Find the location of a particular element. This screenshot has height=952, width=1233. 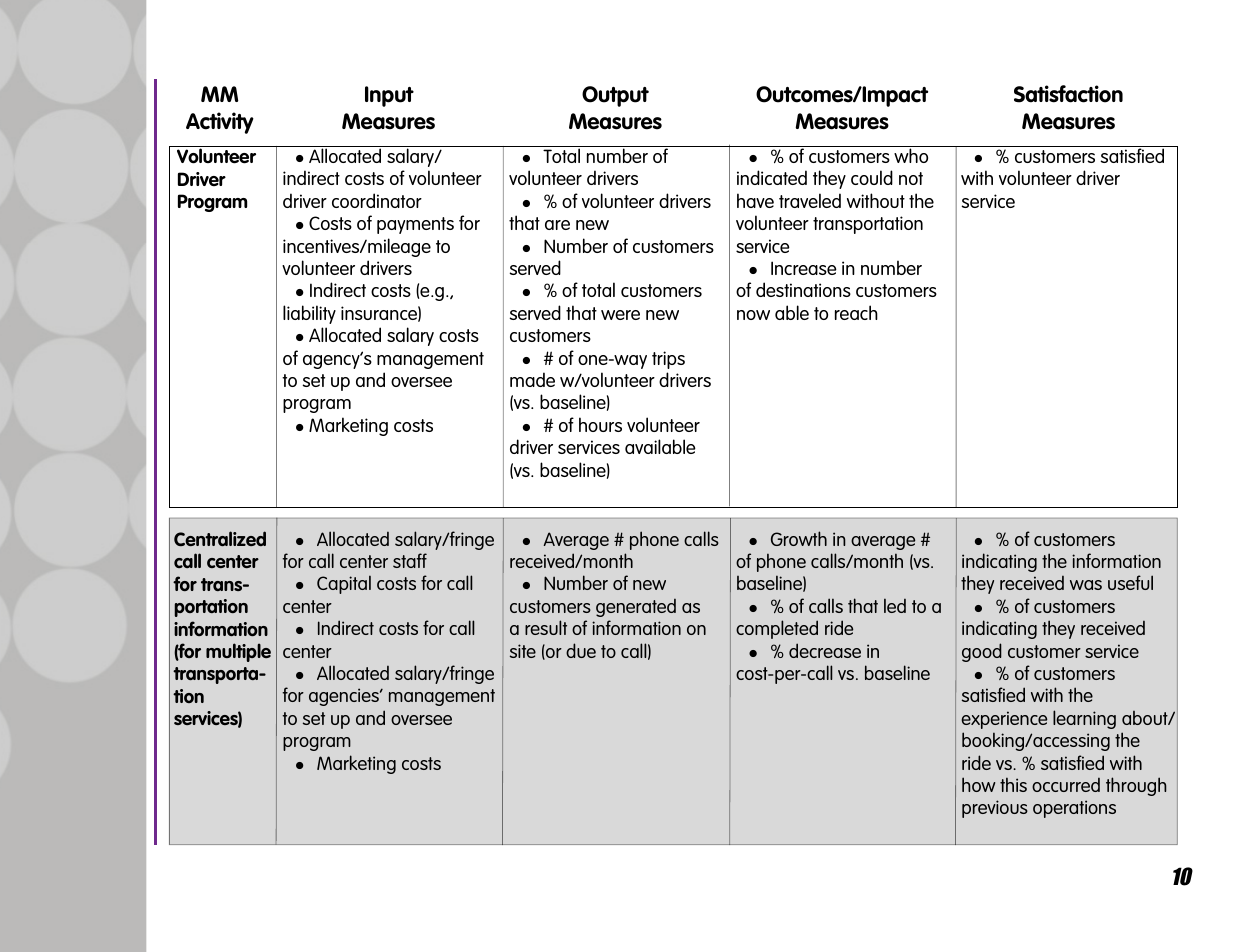

hours is located at coordinates (600, 424).
